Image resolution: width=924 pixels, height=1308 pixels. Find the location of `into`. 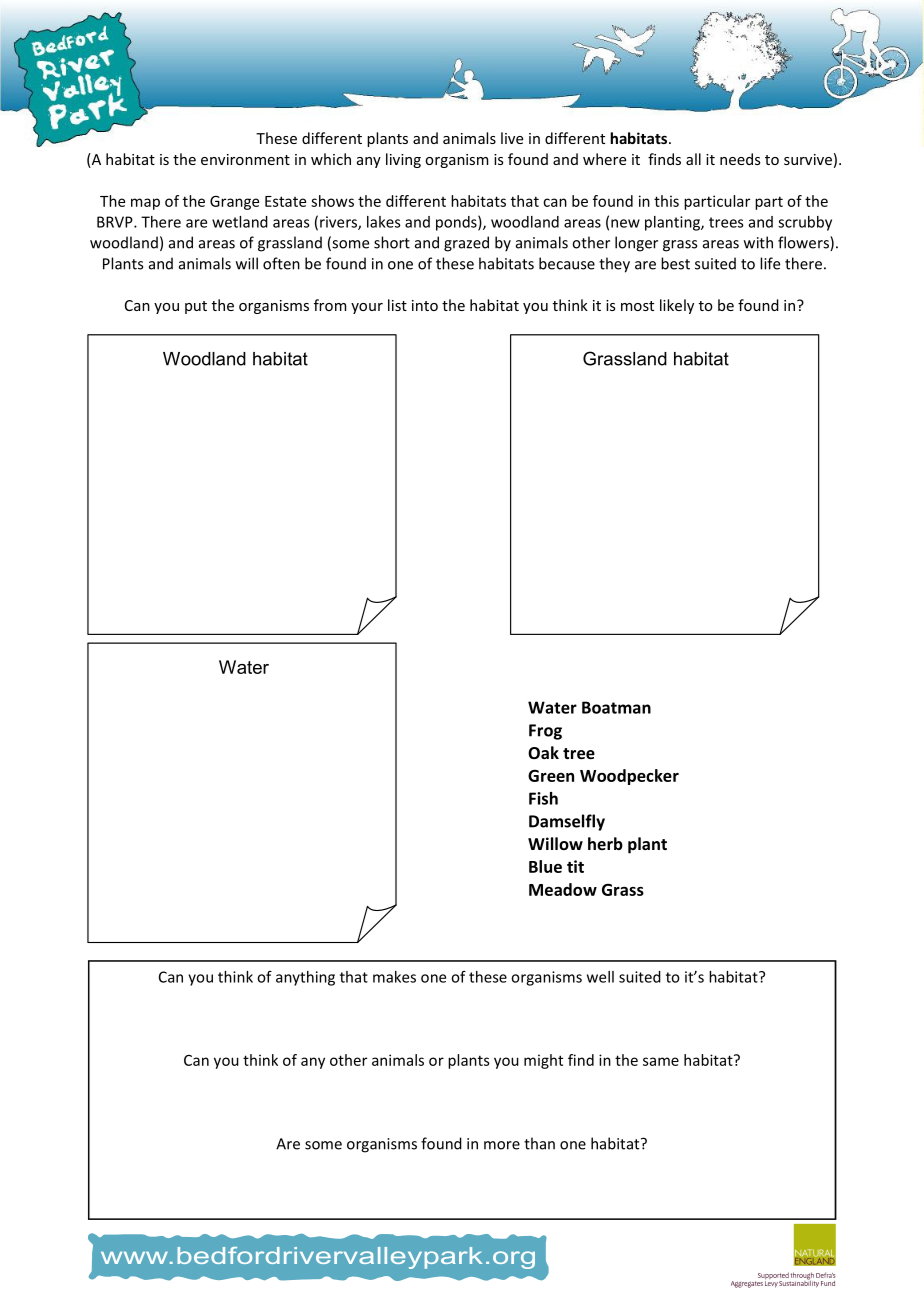

into is located at coordinates (425, 305).
